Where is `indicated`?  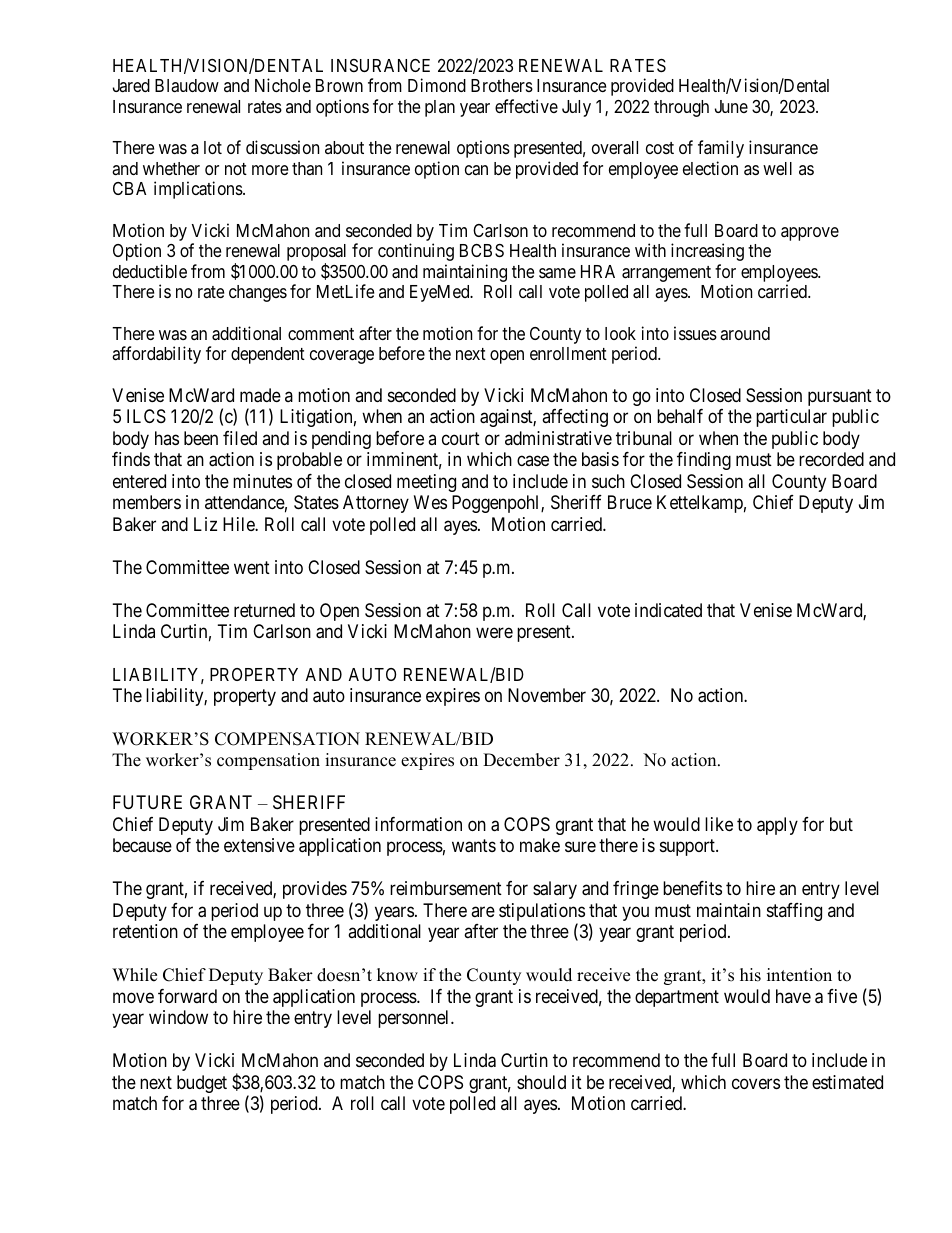
indicated is located at coordinates (668, 610).
